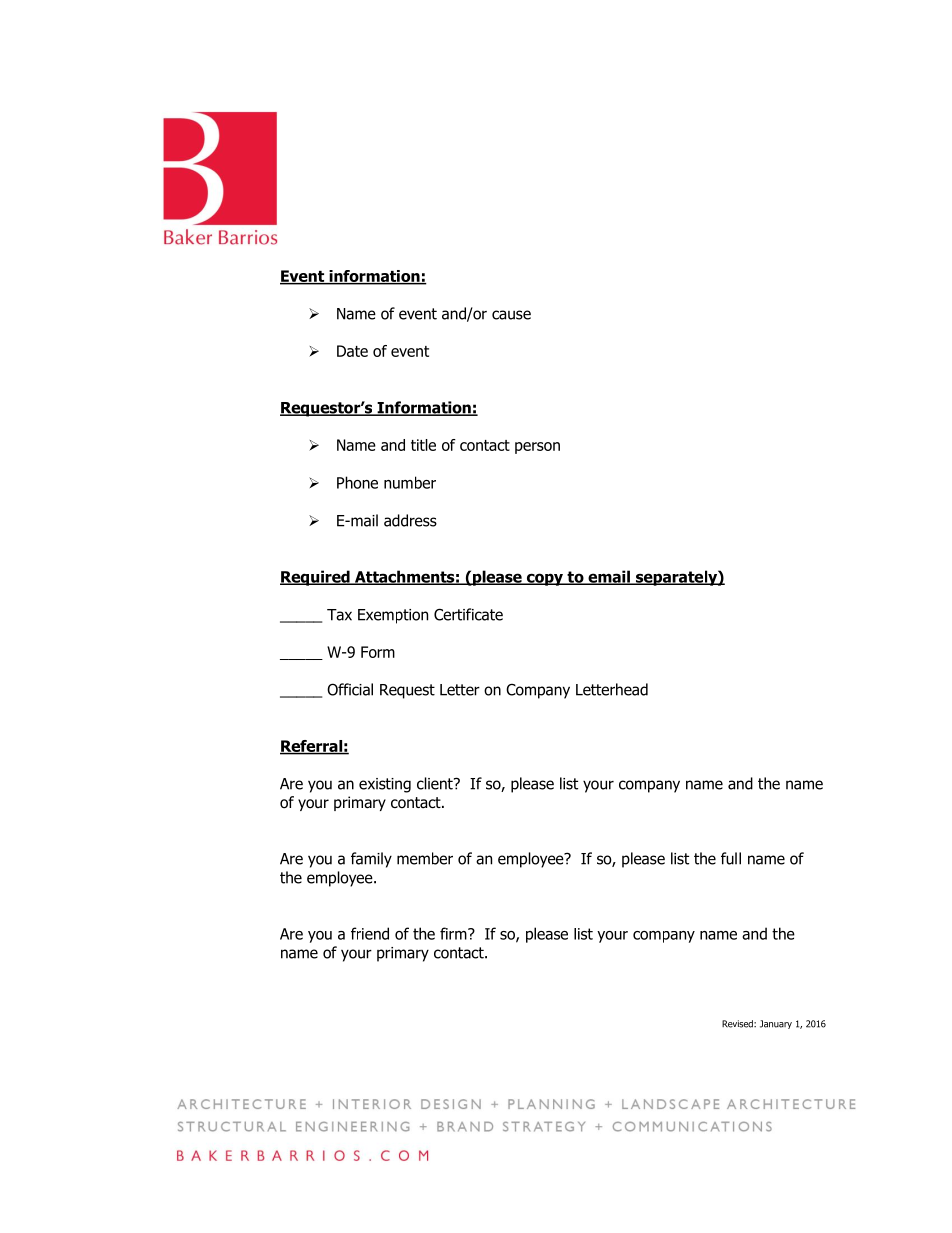  What do you see at coordinates (370, 933) in the document?
I see `friend` at bounding box center [370, 933].
